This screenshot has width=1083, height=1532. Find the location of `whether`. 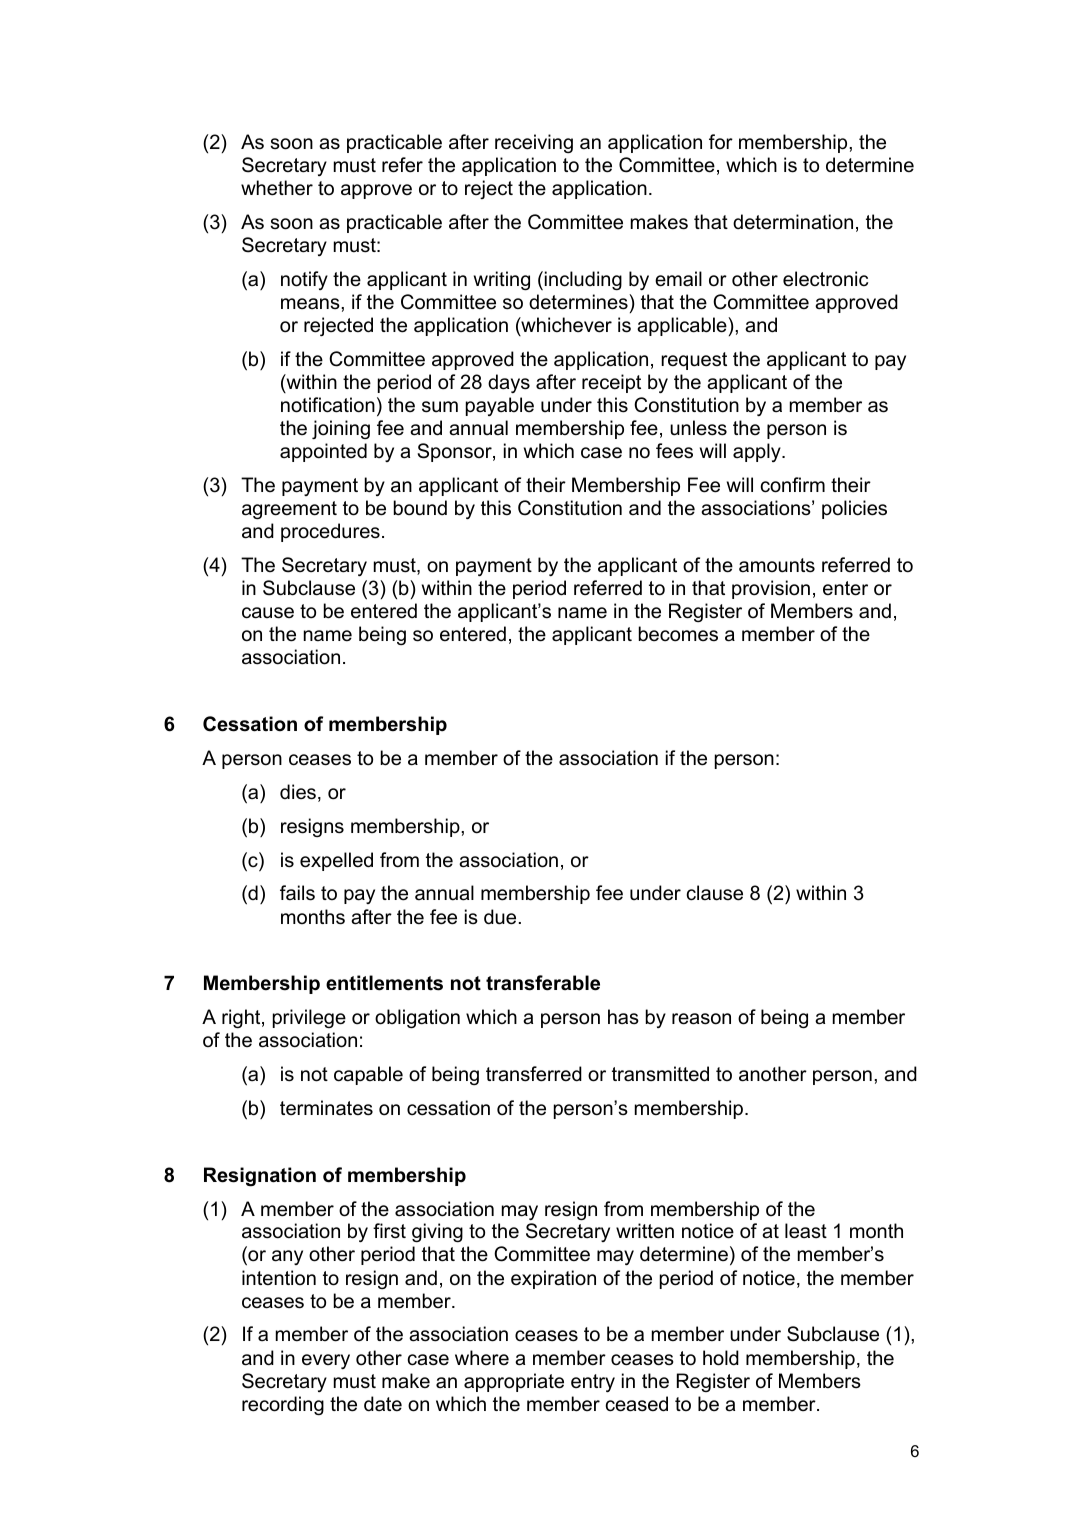

whether is located at coordinates (277, 188).
